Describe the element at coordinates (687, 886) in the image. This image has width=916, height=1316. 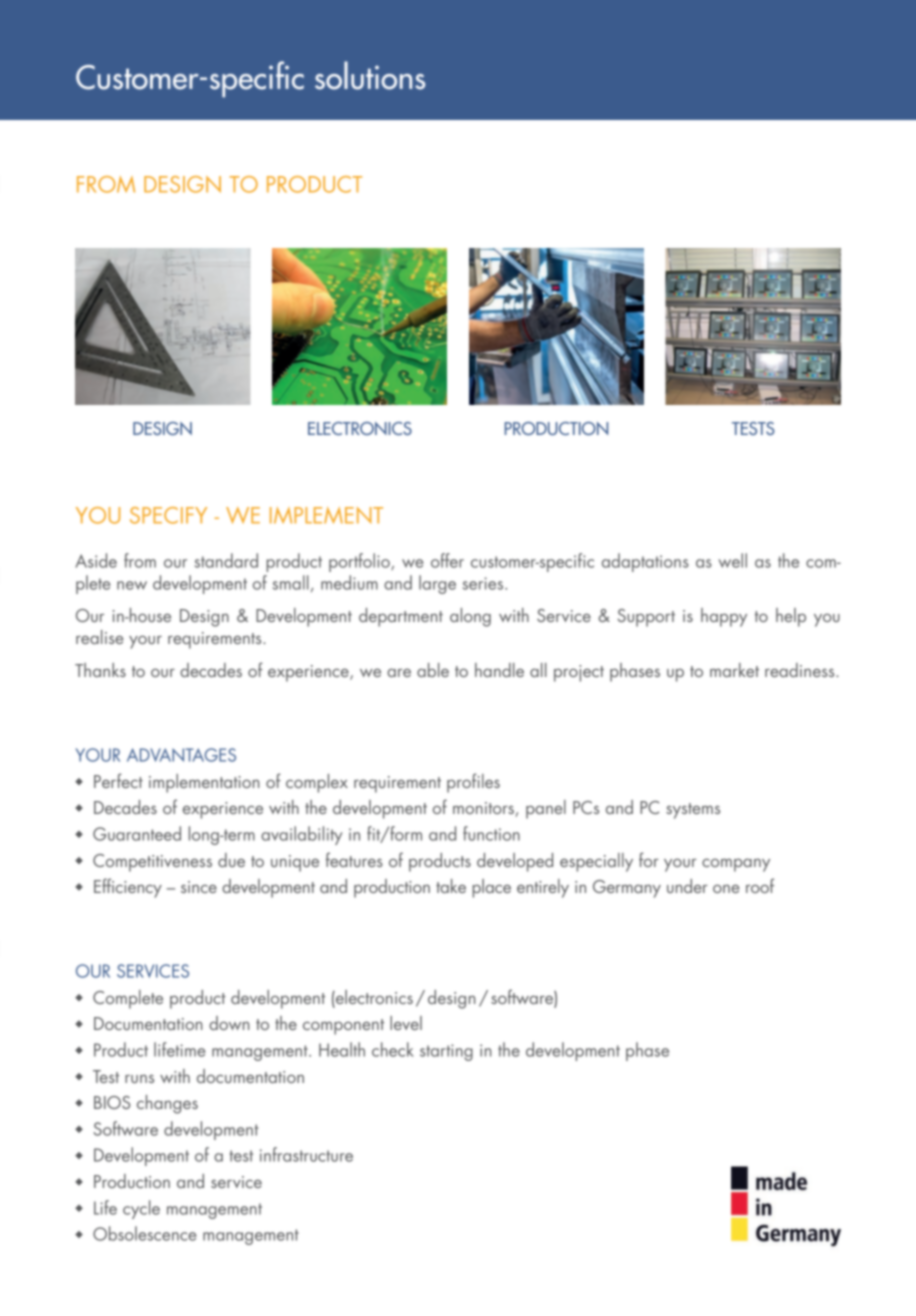
I see `under` at that location.
